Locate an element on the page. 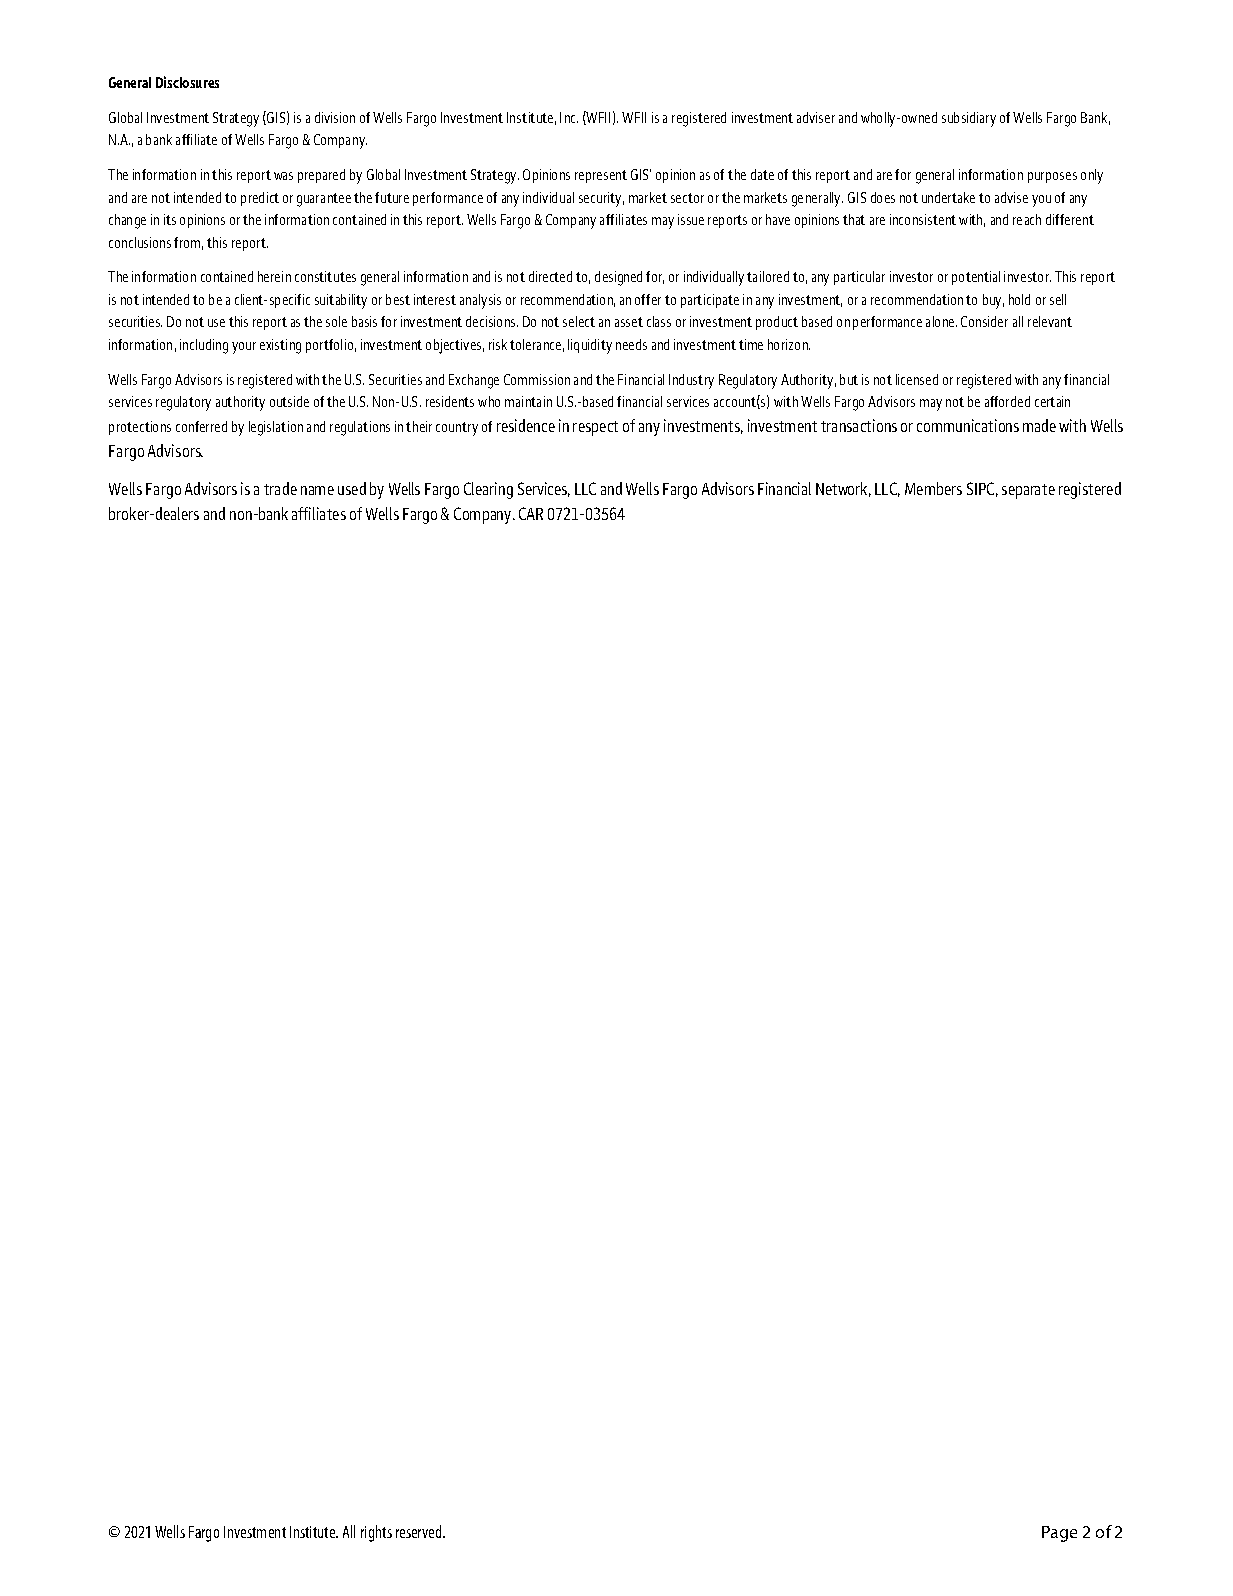 The height and width of the page is (1596, 1233). trade is located at coordinates (280, 488).
